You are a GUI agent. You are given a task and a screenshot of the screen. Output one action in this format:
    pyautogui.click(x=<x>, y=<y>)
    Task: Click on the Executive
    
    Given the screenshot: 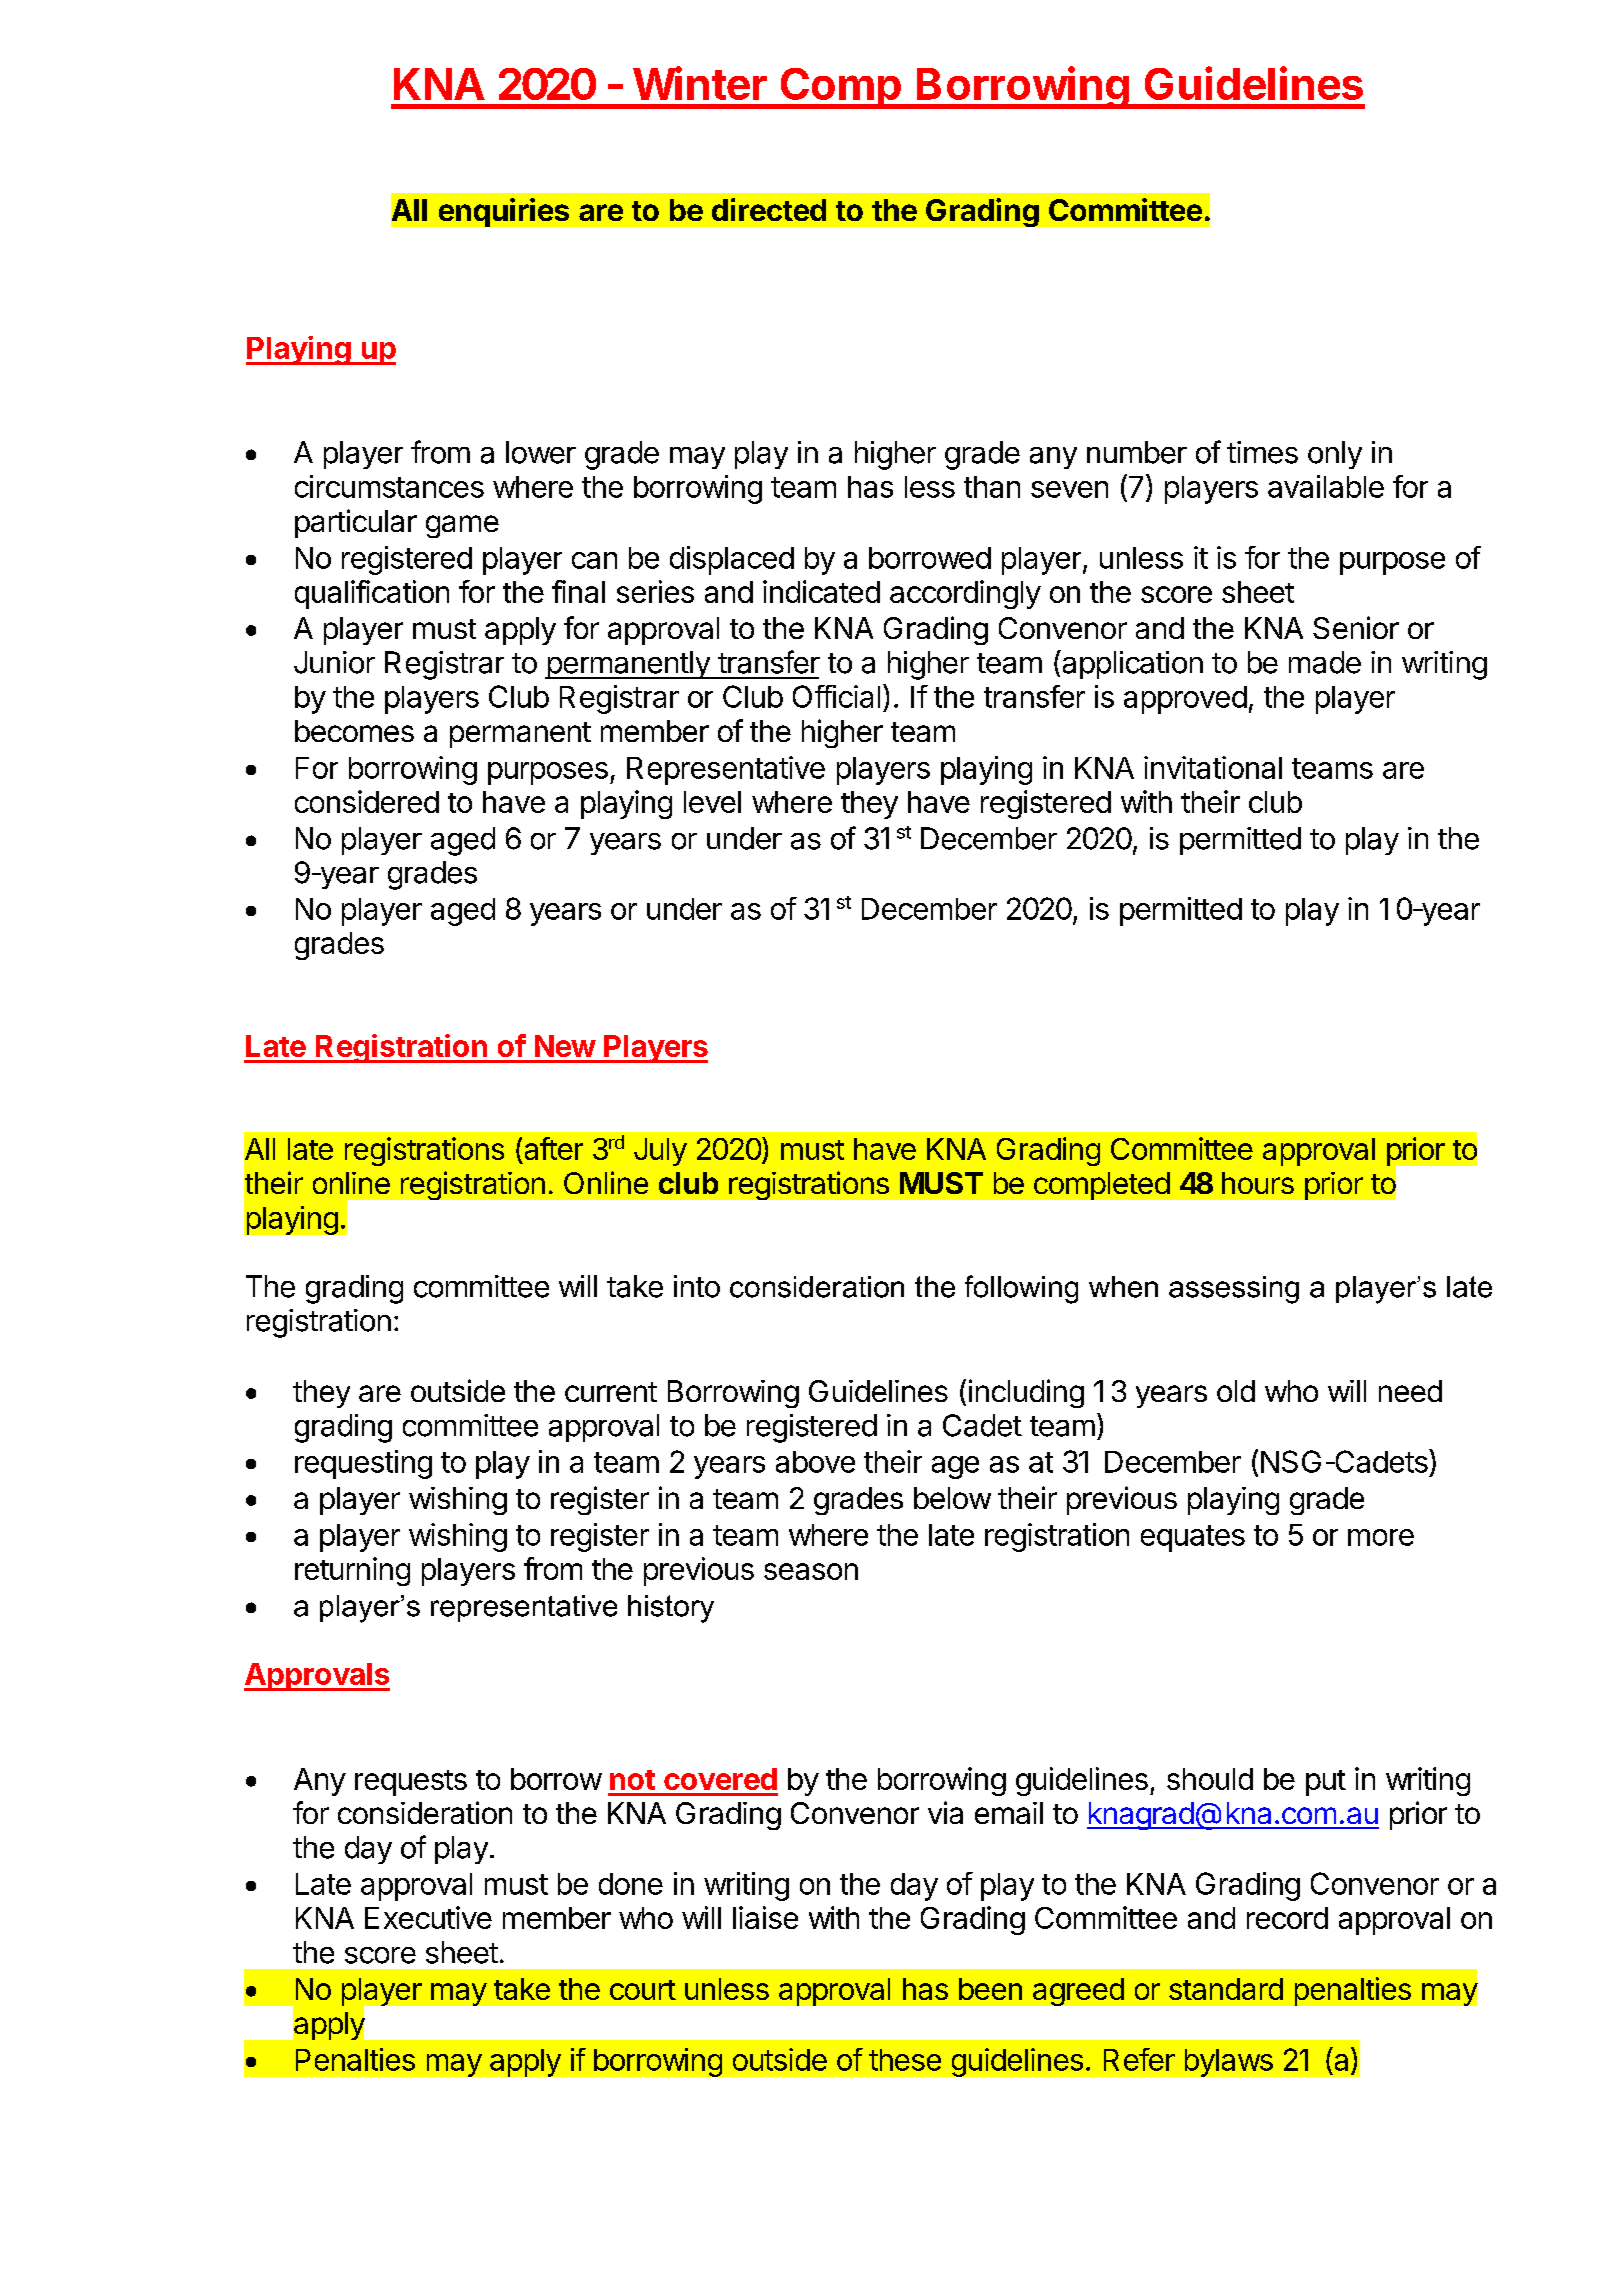 What is the action you would take?
    pyautogui.click(x=428, y=1917)
